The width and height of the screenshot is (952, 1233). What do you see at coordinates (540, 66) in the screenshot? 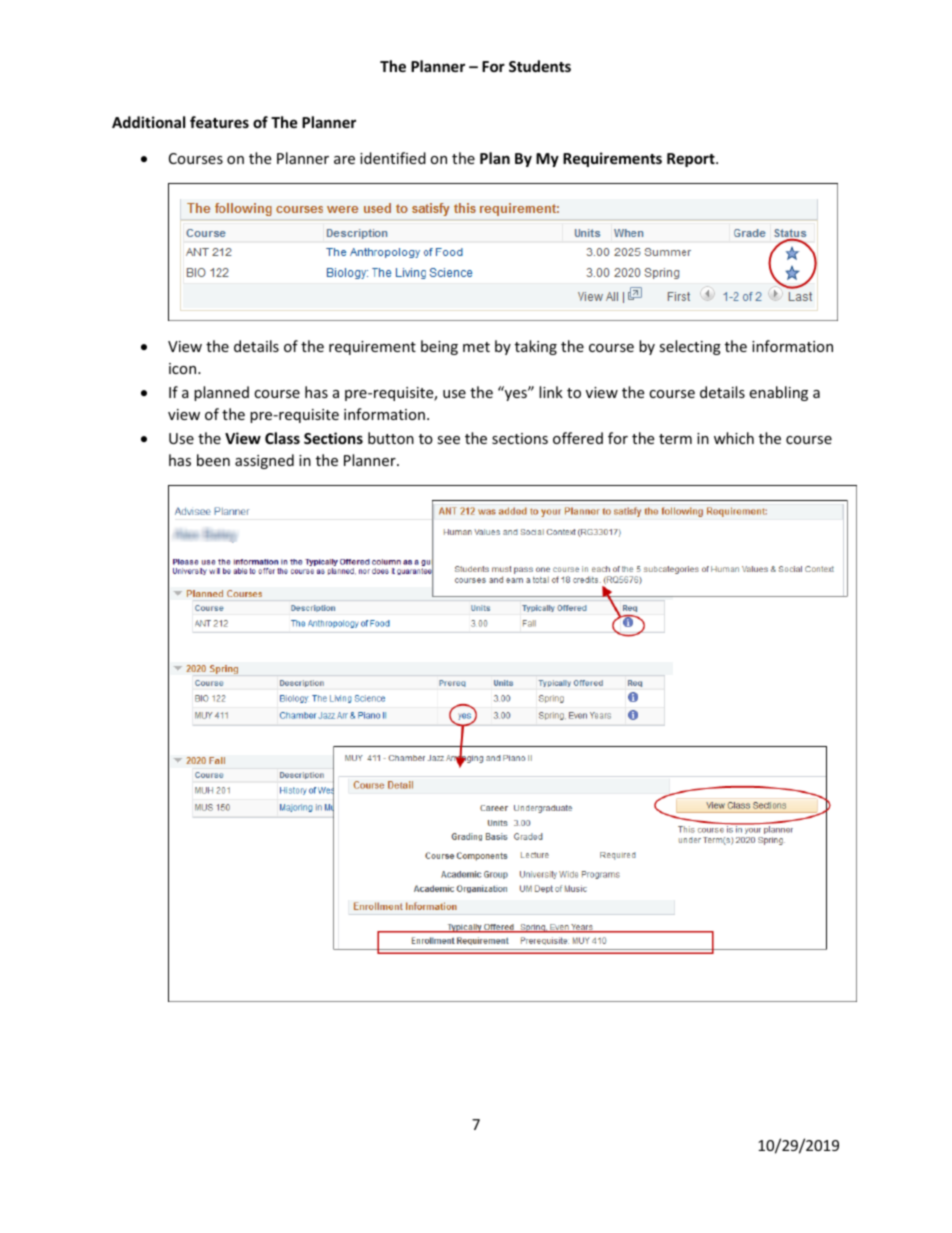
I see `Students` at bounding box center [540, 66].
